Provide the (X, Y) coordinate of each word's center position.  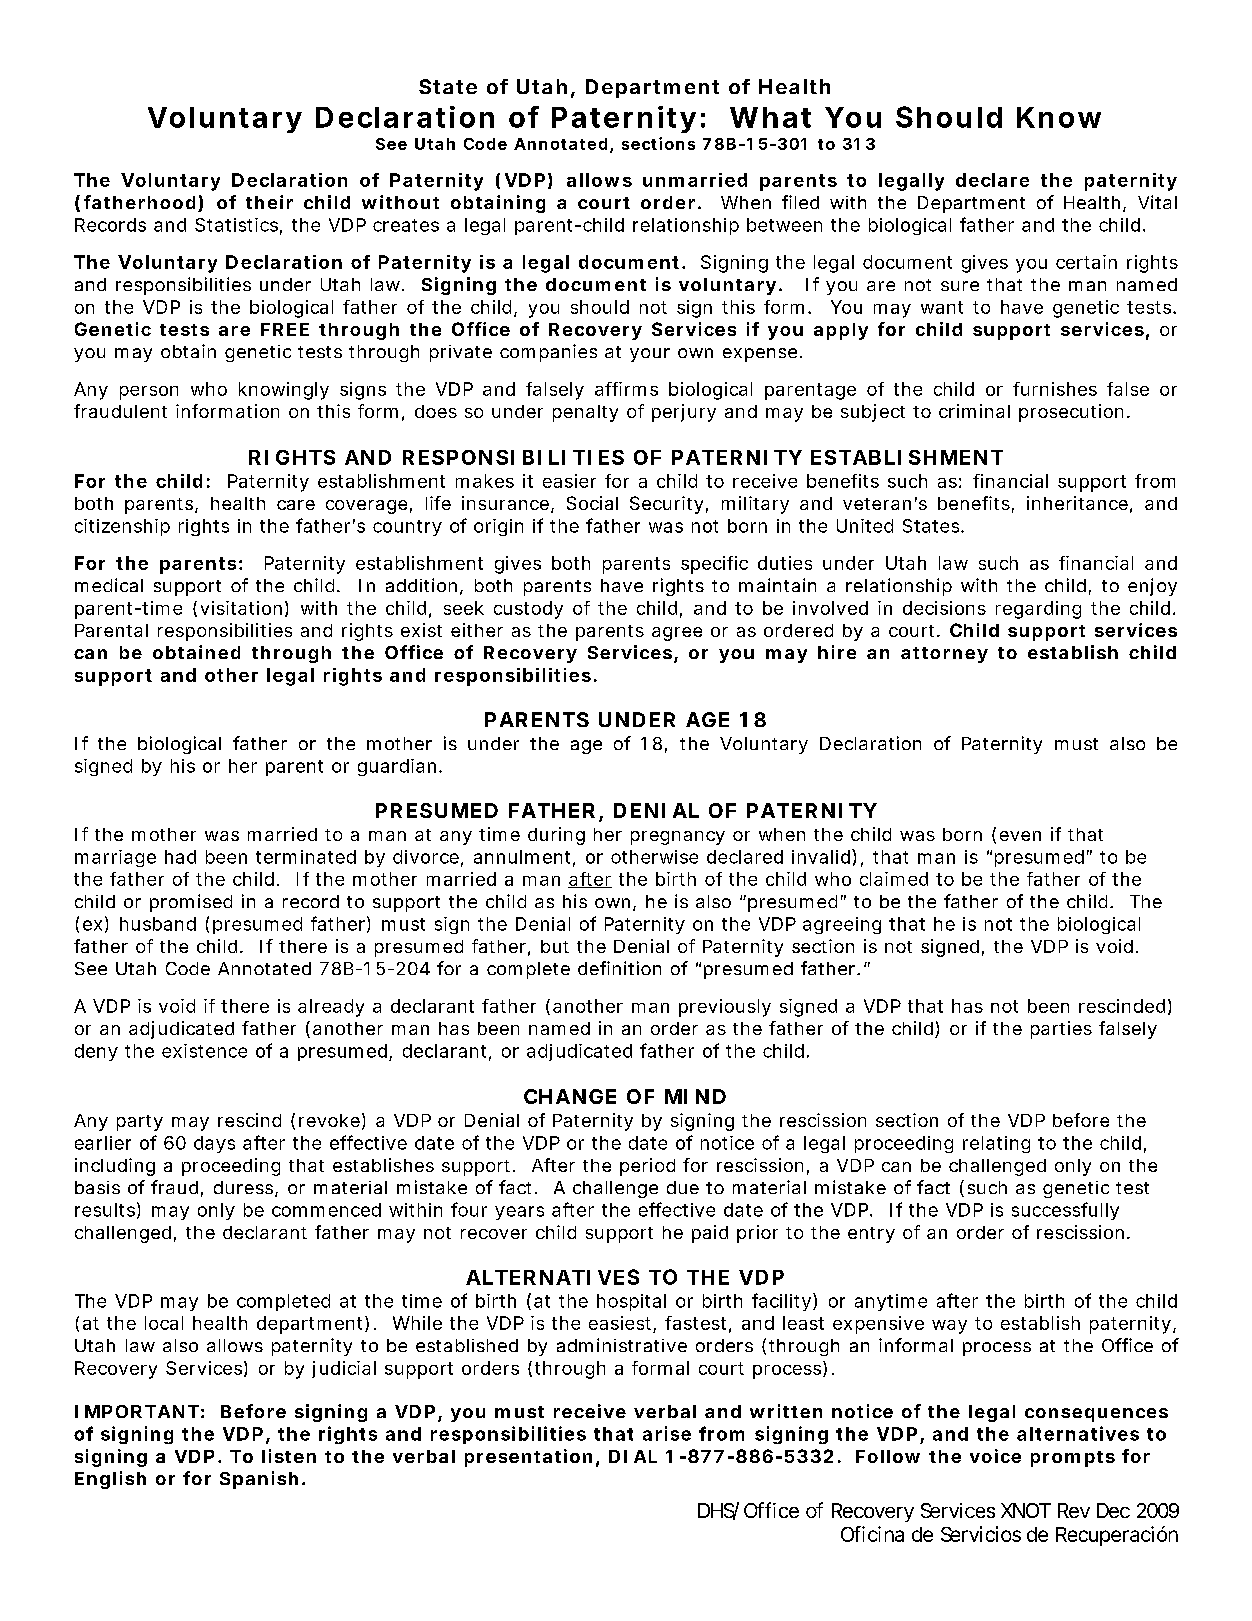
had (180, 857)
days (214, 1144)
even (1020, 836)
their (269, 202)
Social (592, 503)
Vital (1157, 202)
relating (996, 1144)
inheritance (1077, 503)
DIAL (633, 1456)
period (647, 1167)
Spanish (259, 1480)
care (296, 505)
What (770, 117)
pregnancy (678, 838)
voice (995, 1456)
